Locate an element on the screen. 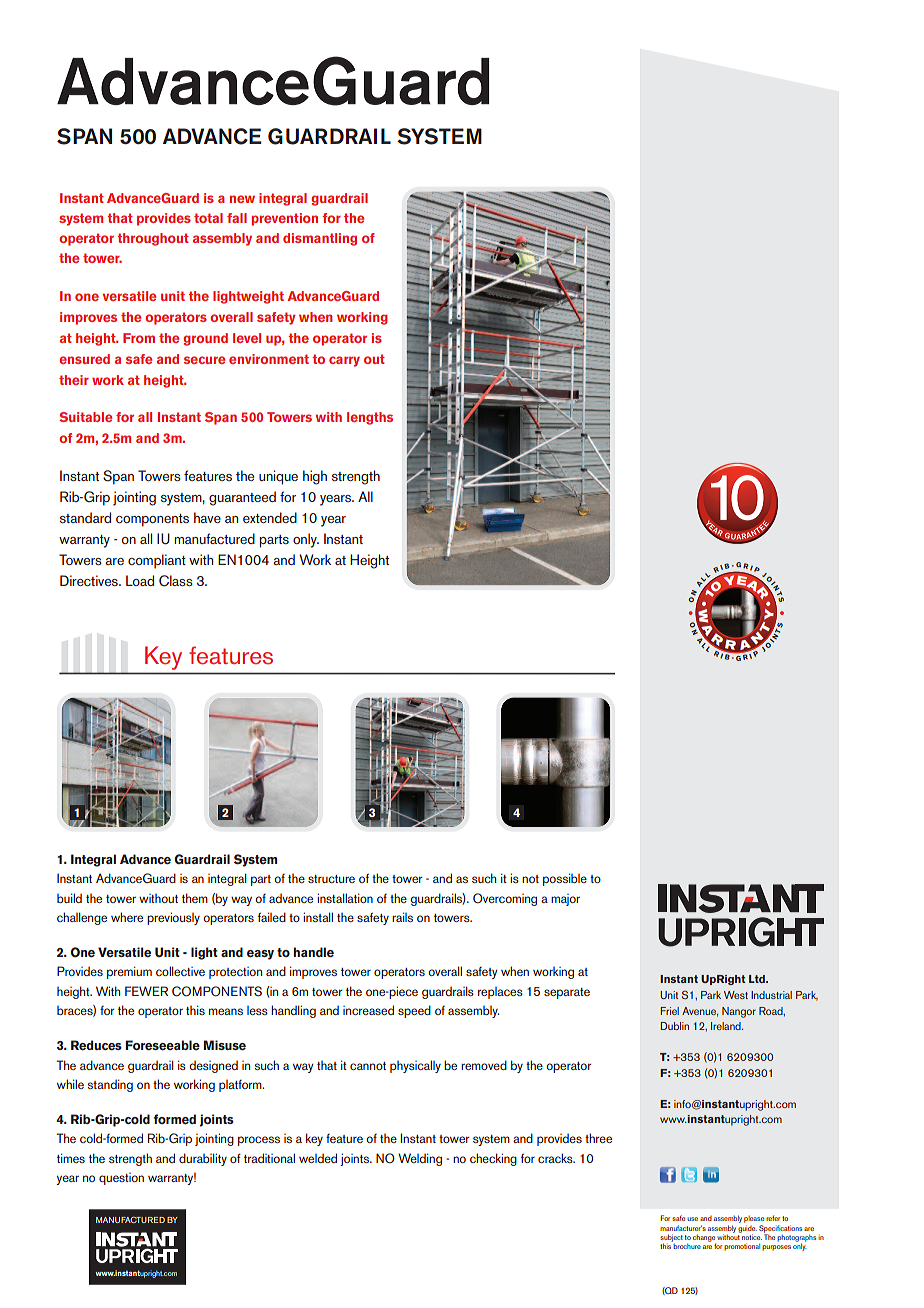 The image size is (924, 1308). please is located at coordinates (754, 1221).
